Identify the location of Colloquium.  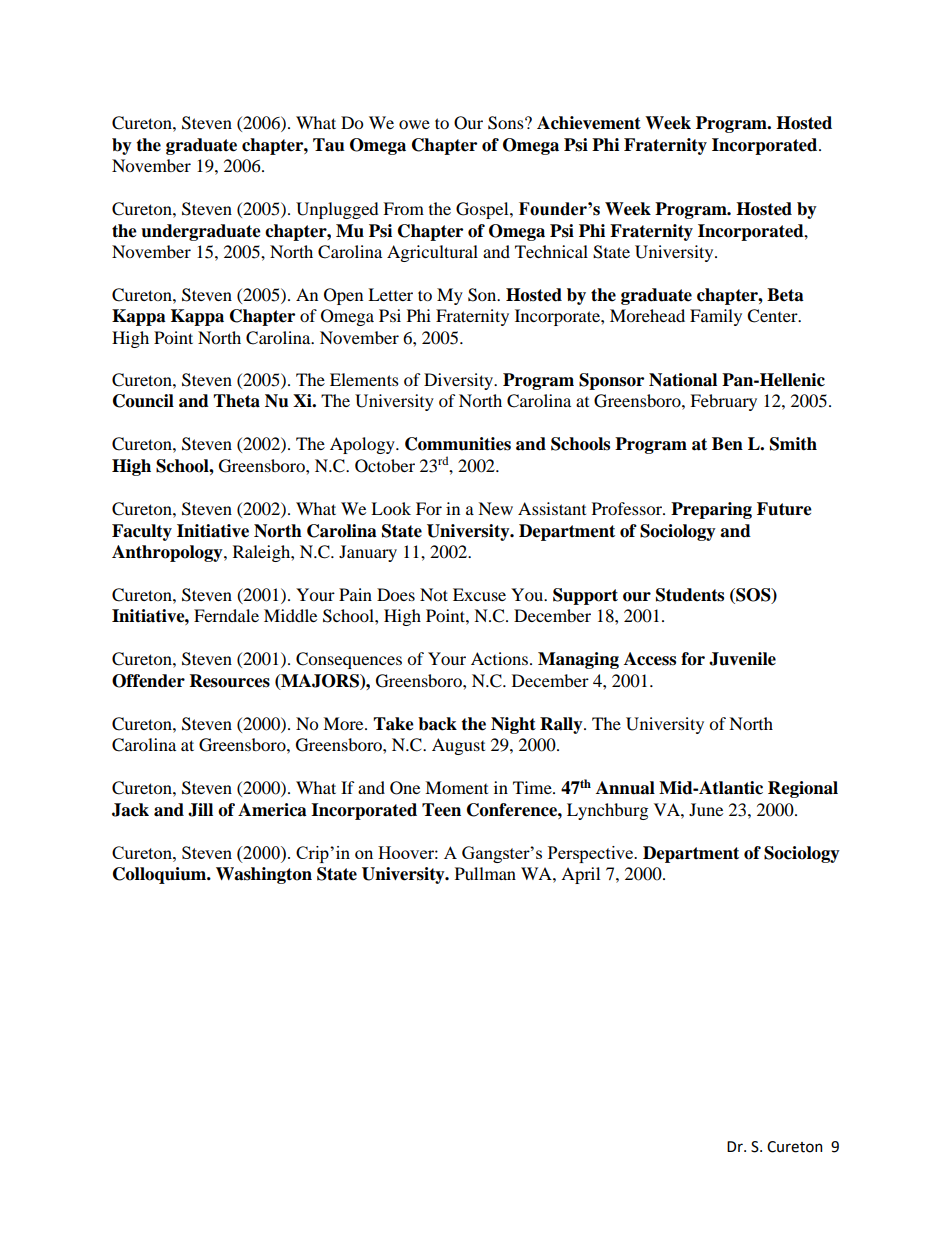
(161, 875).
